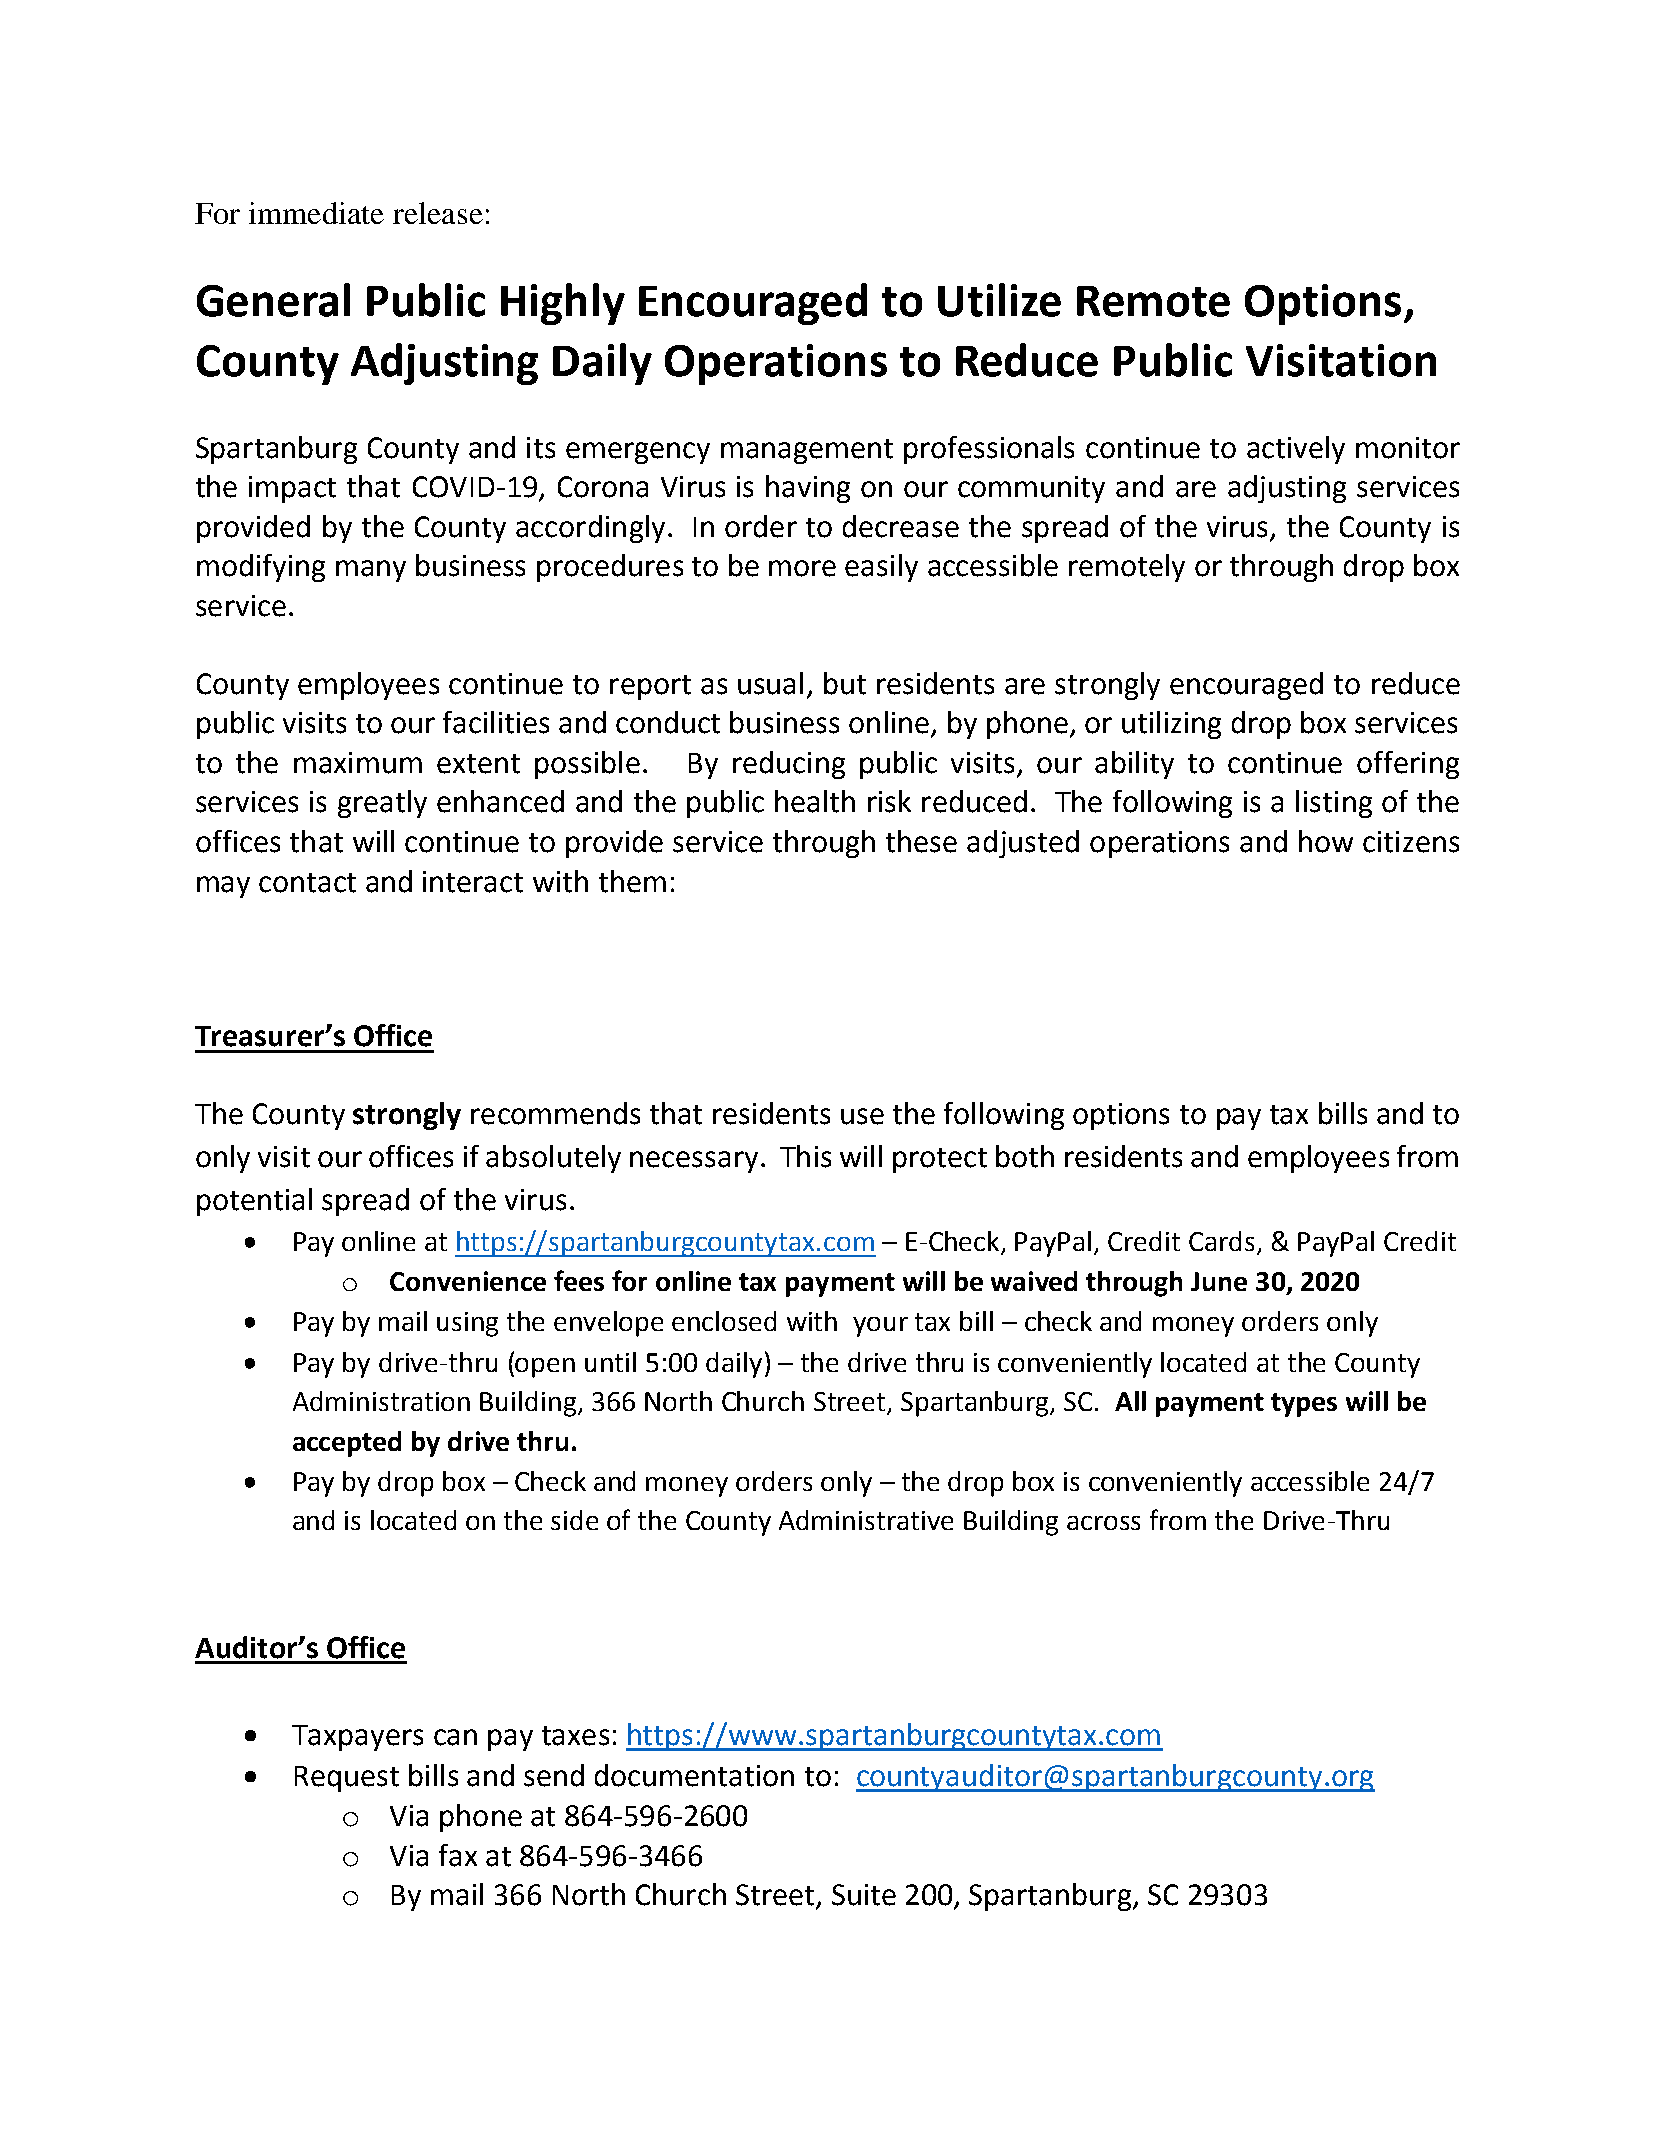  Describe the element at coordinates (866, 1520) in the screenshot. I see `Administrative` at that location.
